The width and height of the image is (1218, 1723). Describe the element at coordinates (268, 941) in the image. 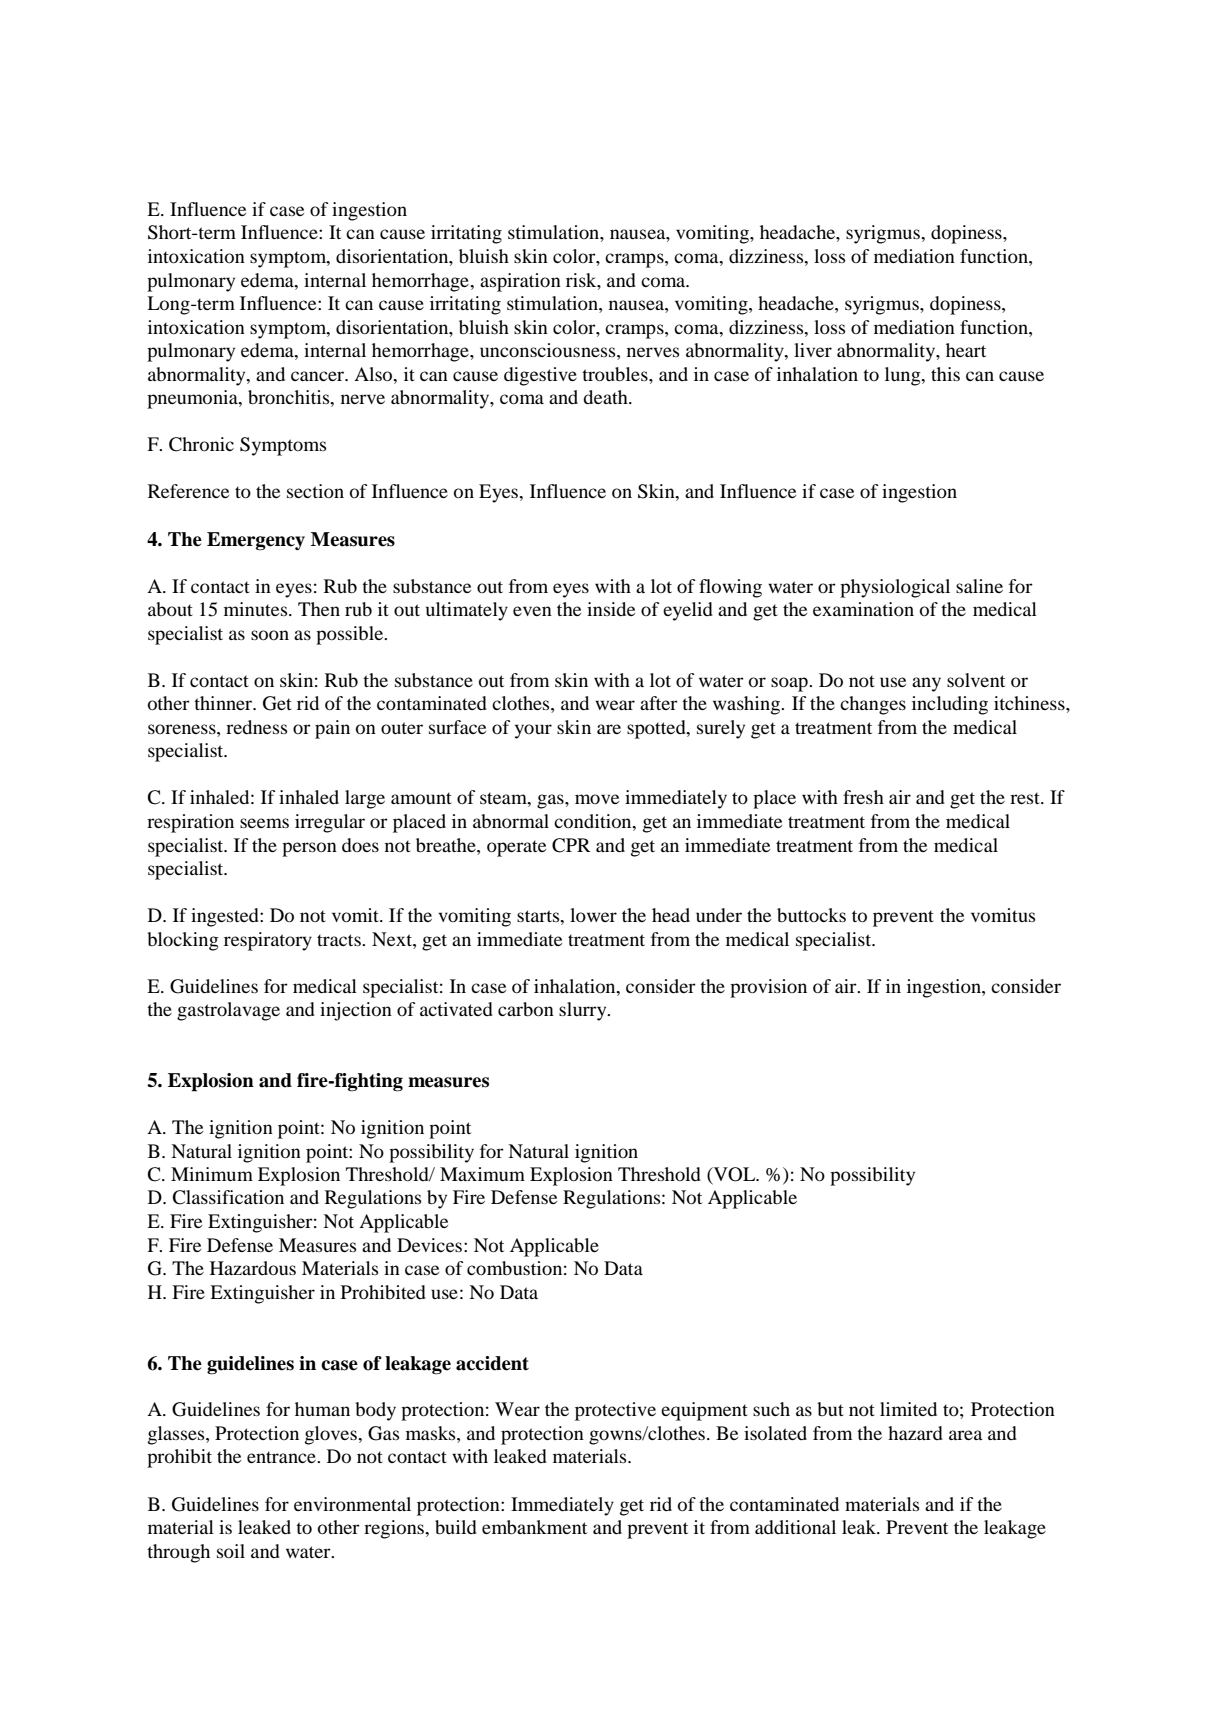

I see `respiratory` at that location.
